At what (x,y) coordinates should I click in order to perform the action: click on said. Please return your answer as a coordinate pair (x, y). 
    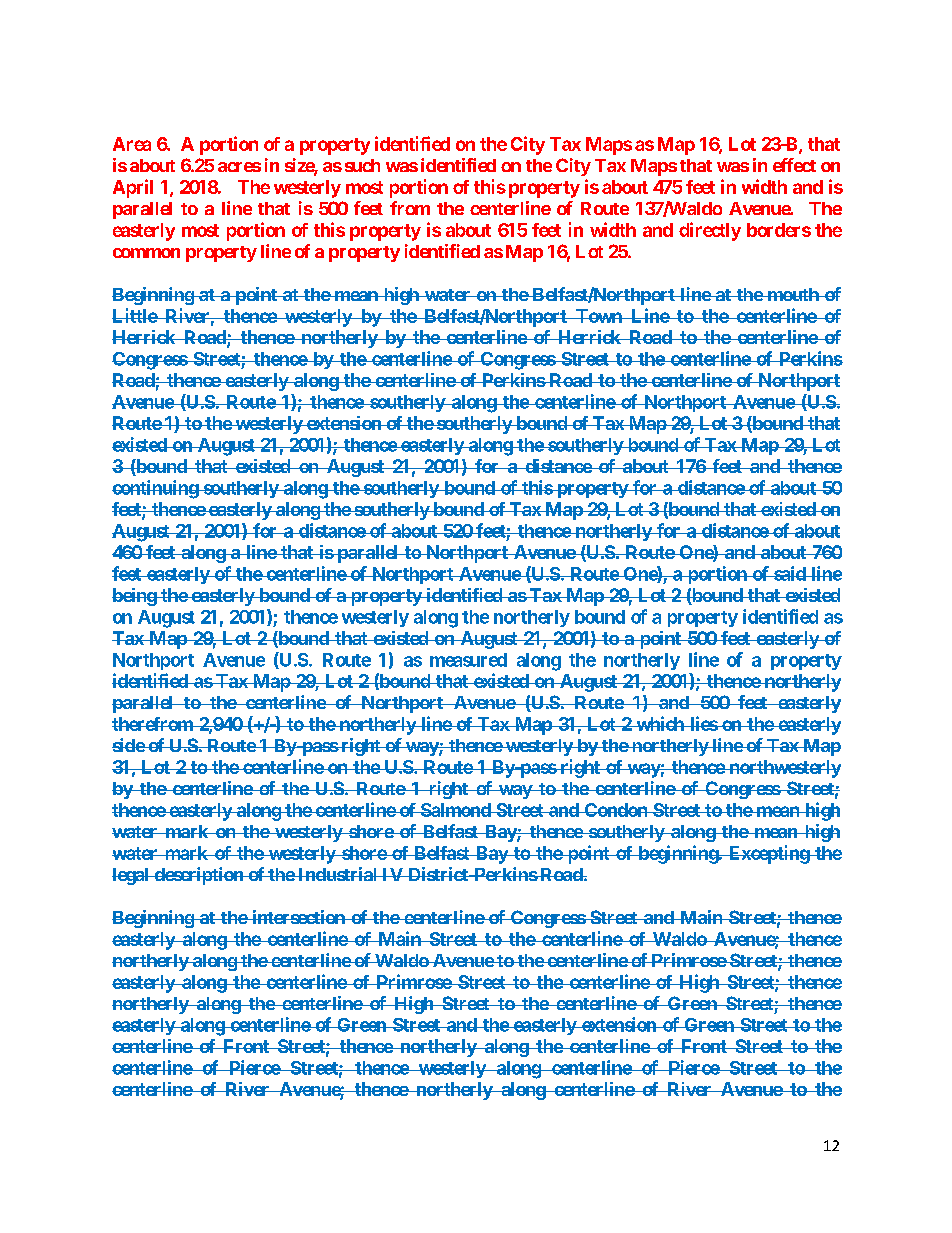
    Looking at the image, I should click on (790, 573).
